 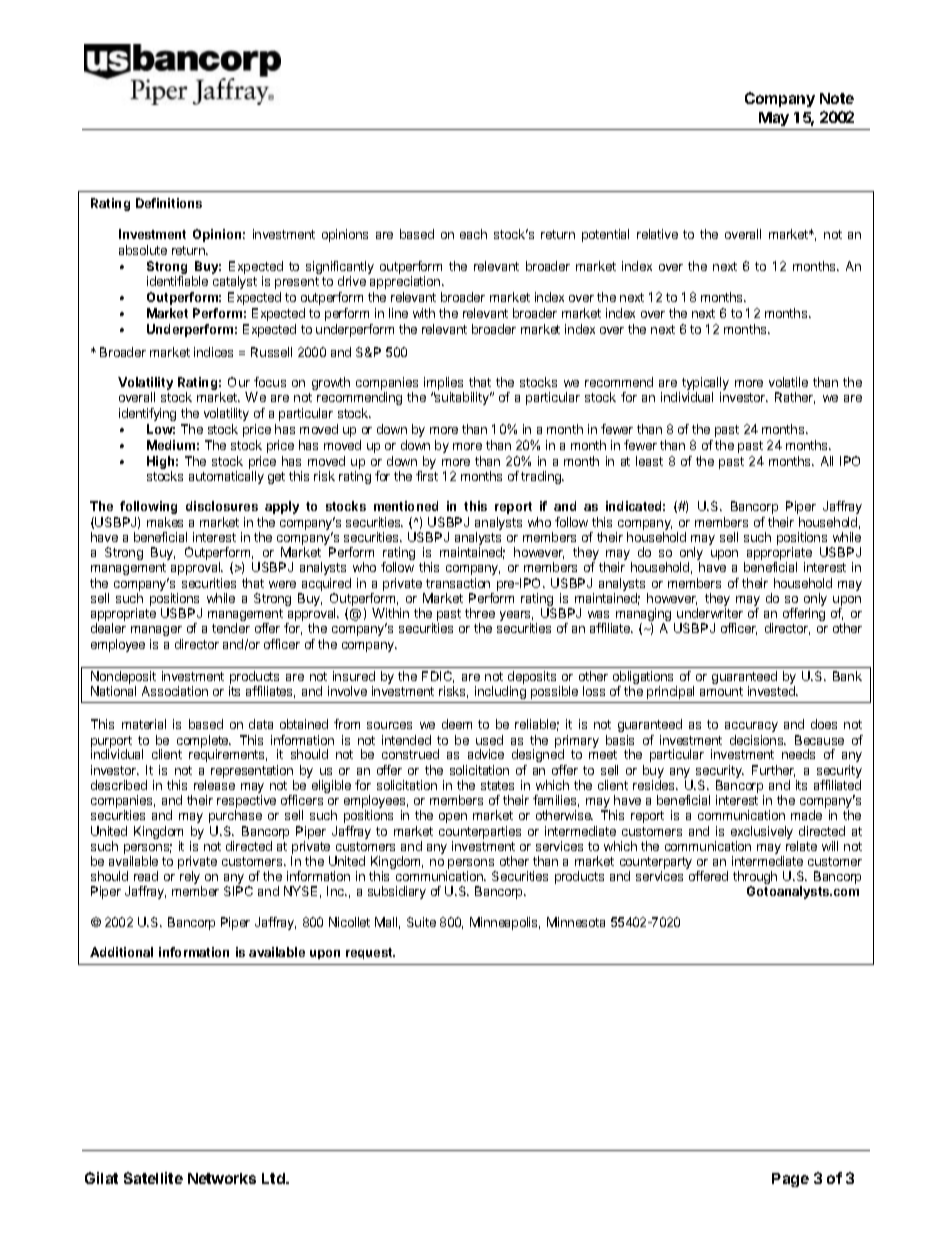 I want to click on Ltd, so click(x=274, y=1178).
